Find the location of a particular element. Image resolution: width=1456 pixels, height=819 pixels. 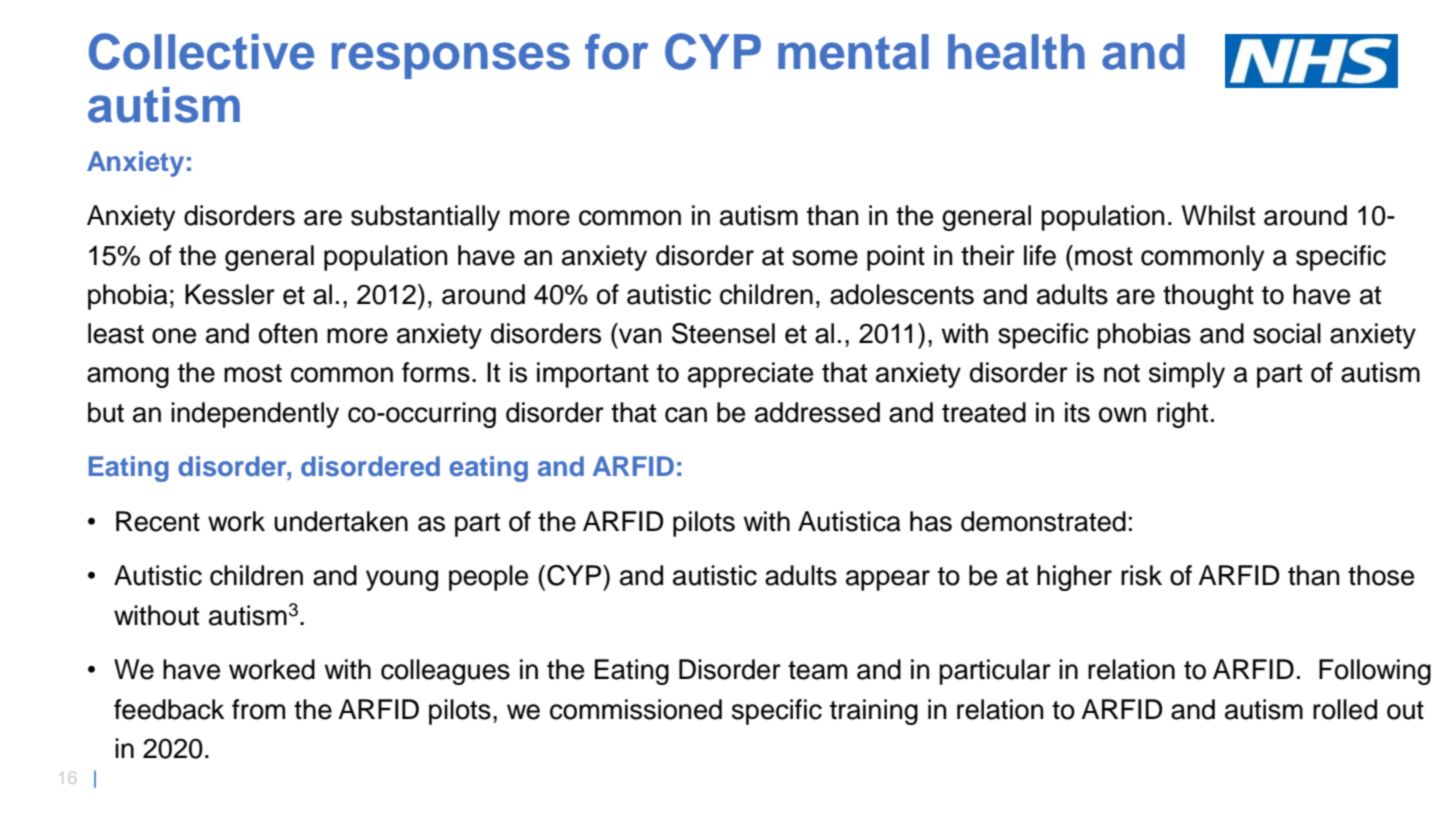

from is located at coordinates (258, 709).
